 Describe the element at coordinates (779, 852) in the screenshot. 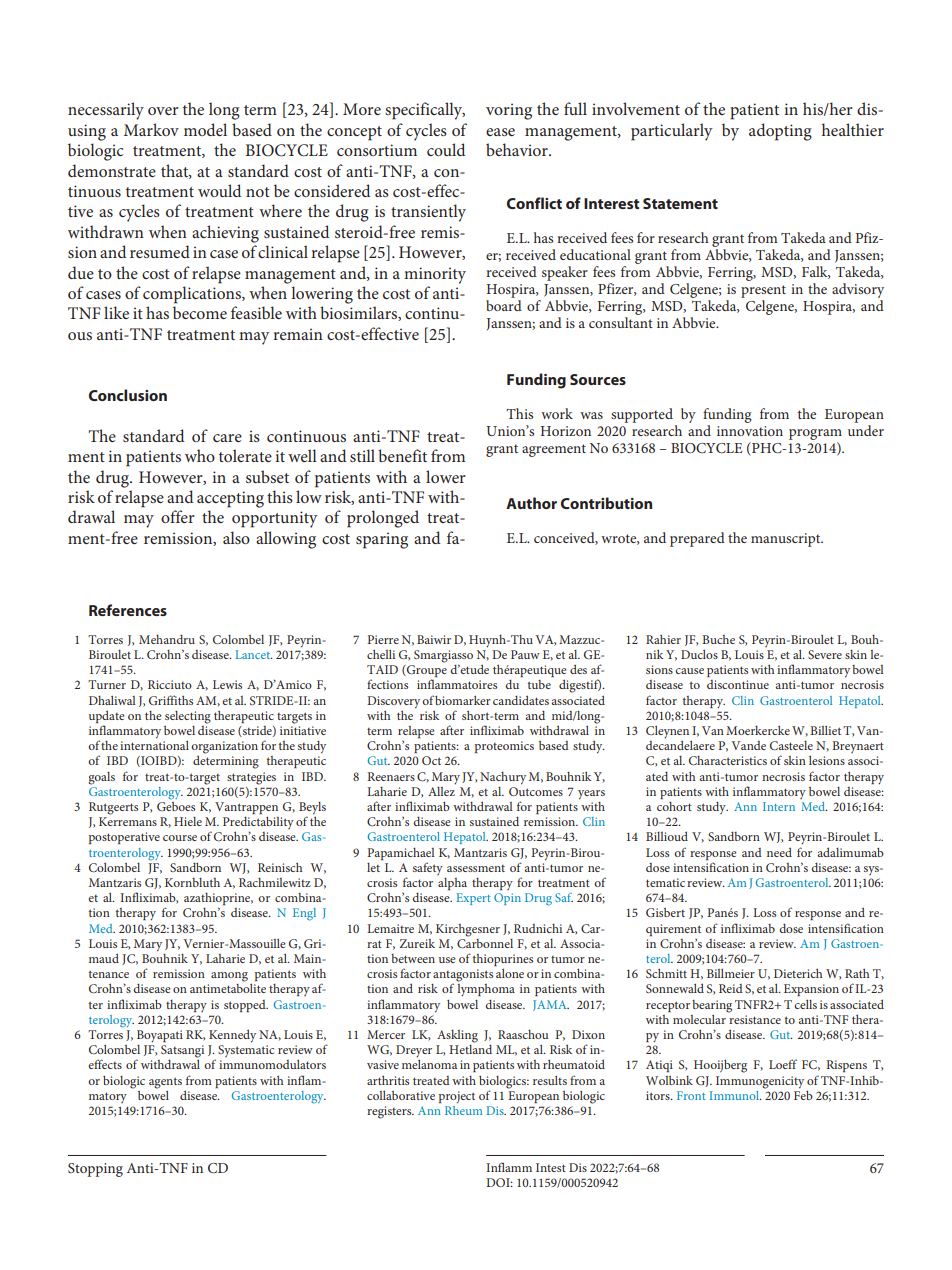

I see `need` at that location.
